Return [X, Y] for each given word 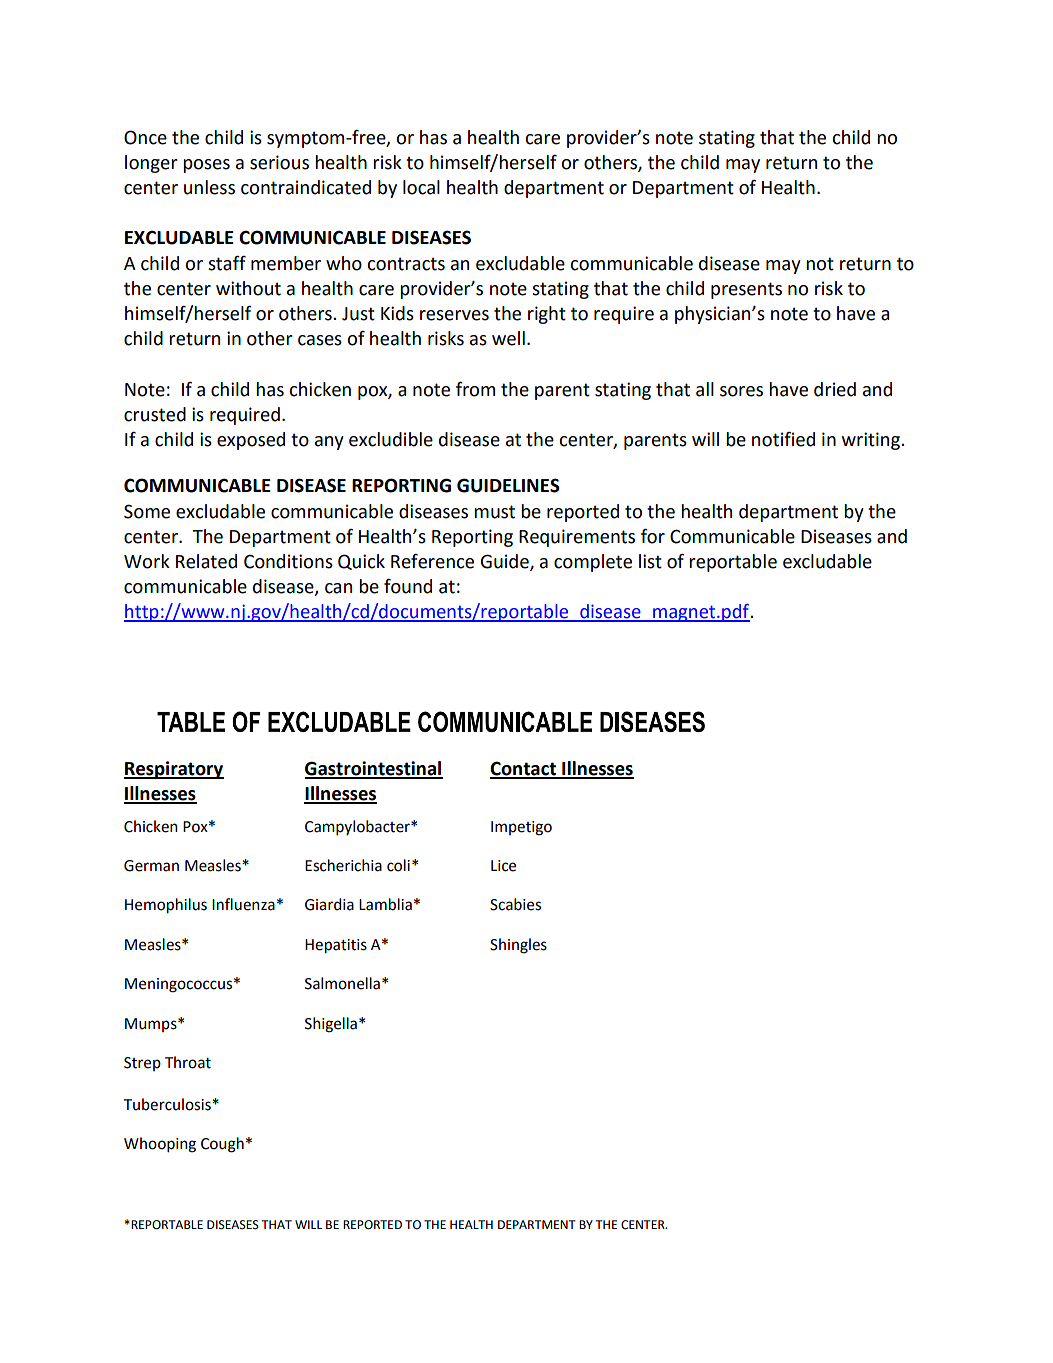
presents [746, 290]
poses [206, 166]
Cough [222, 1145]
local [421, 187]
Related [206, 561]
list [650, 561]
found [408, 586]
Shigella [331, 1025]
